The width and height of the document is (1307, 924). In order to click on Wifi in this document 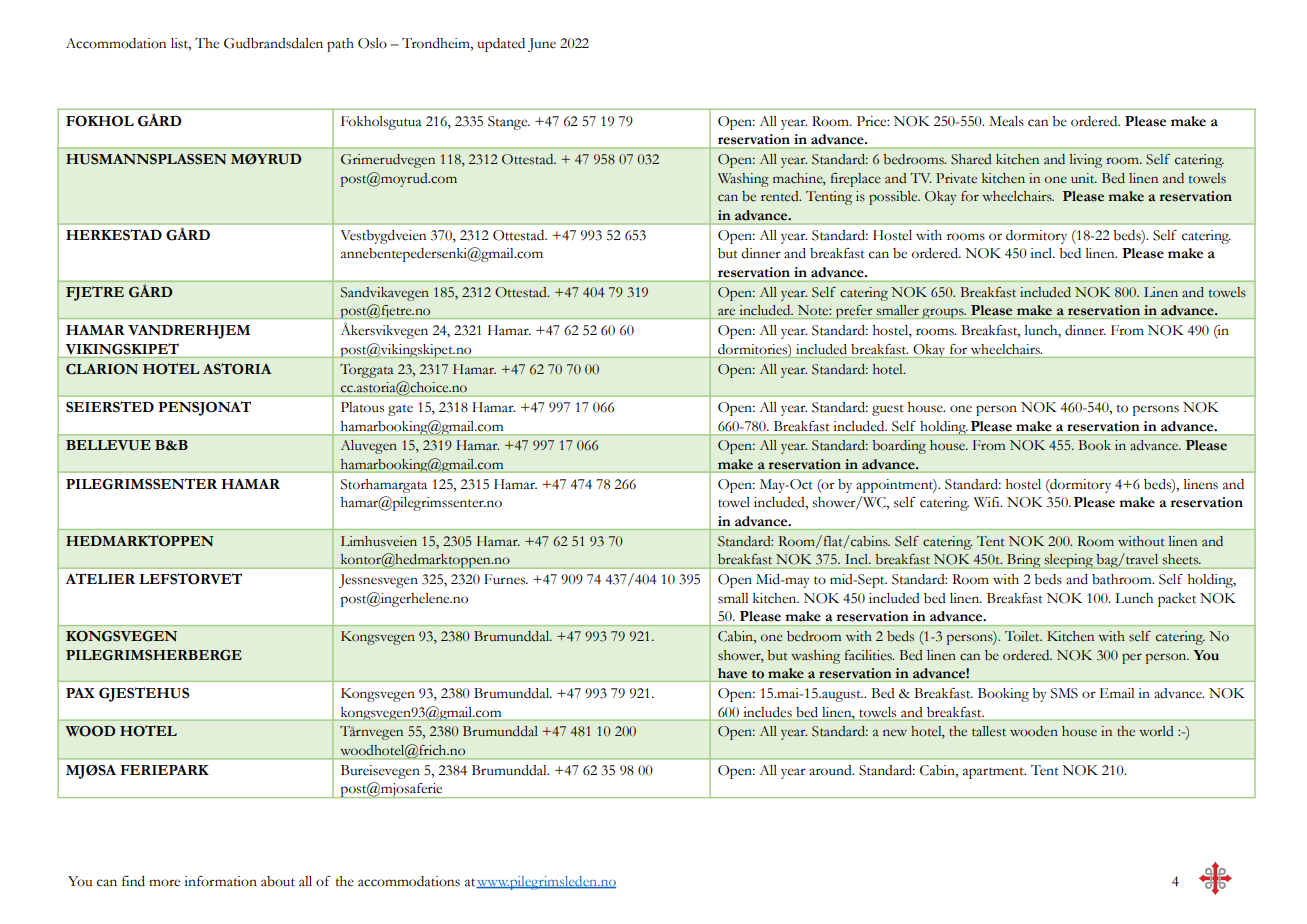, I will do `click(988, 502)`.
